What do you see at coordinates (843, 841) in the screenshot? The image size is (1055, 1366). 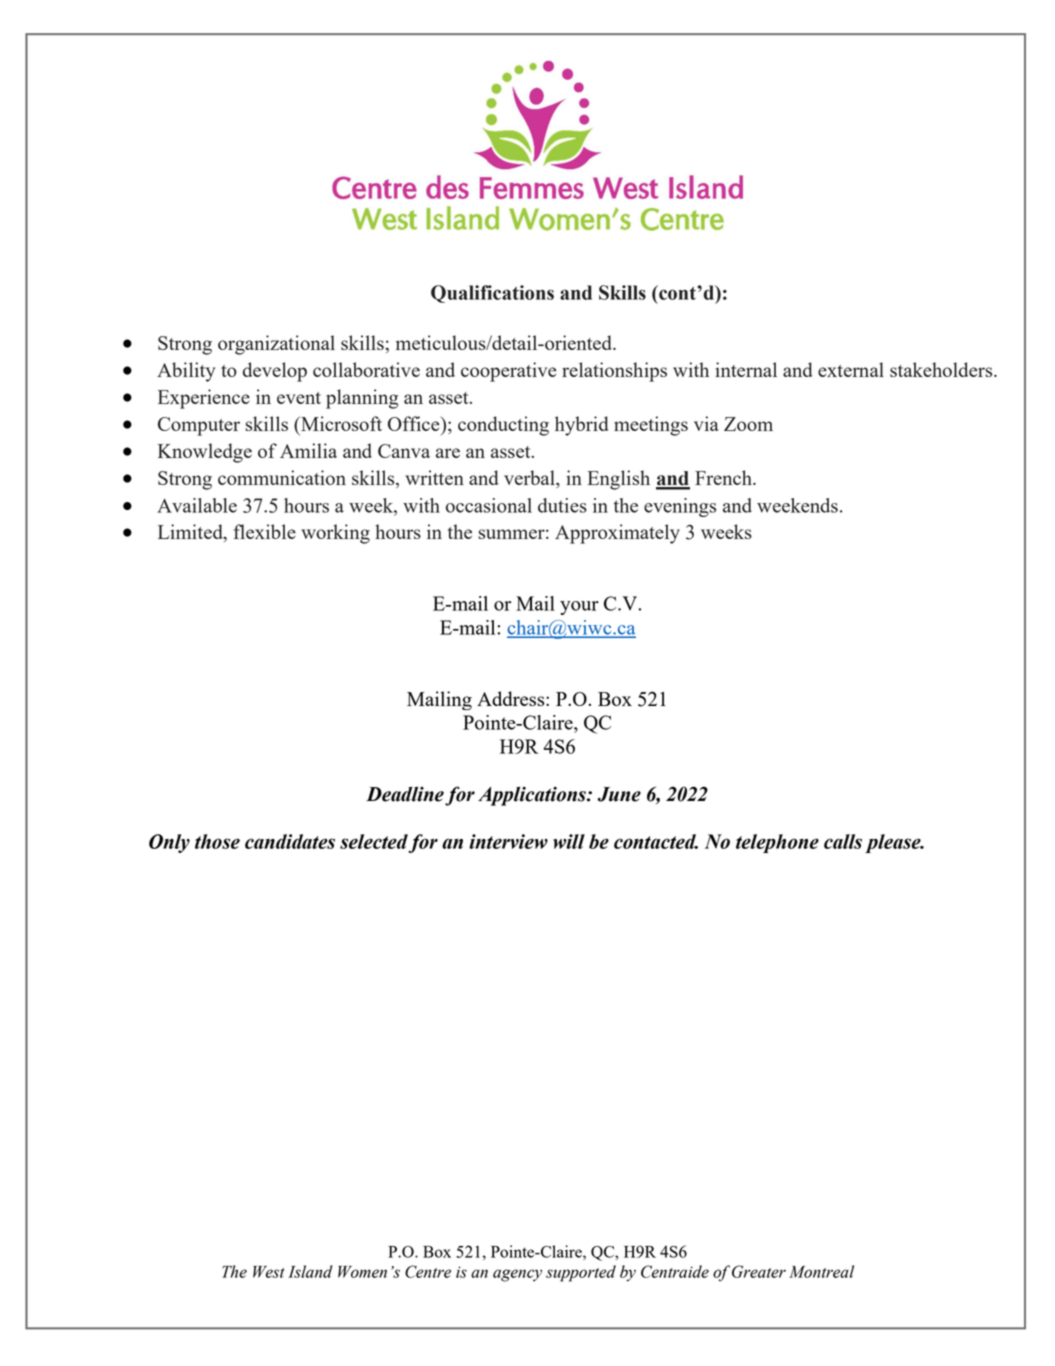 I see `calls` at bounding box center [843, 841].
